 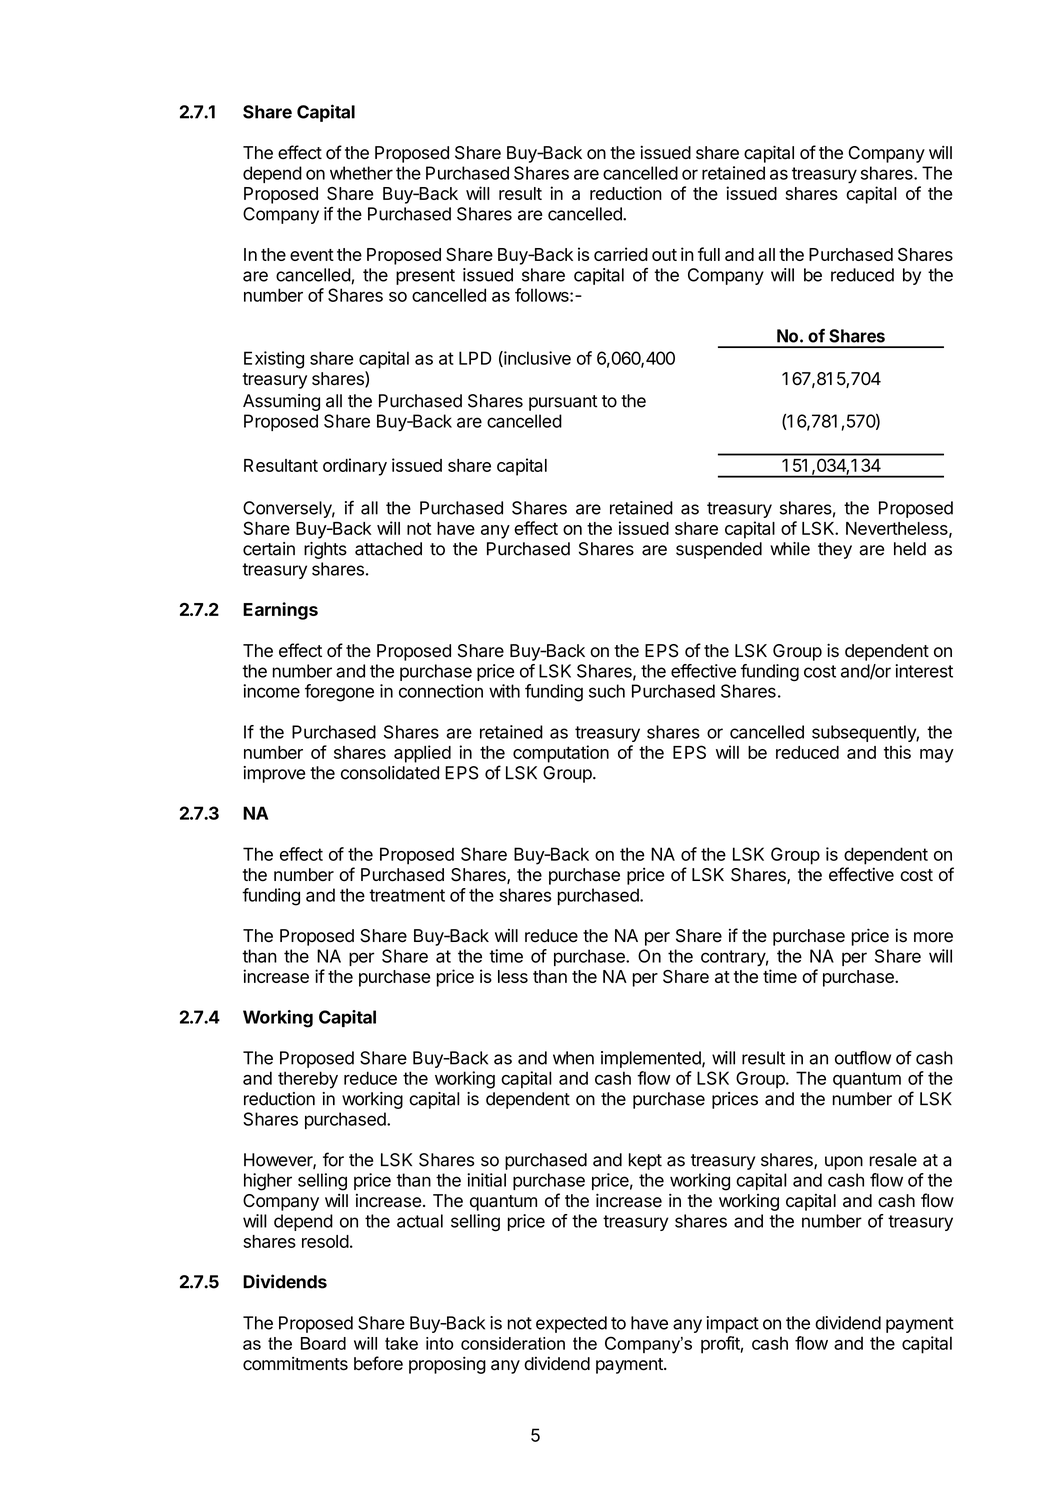 What do you see at coordinates (355, 467) in the screenshot?
I see `ordinary` at bounding box center [355, 467].
